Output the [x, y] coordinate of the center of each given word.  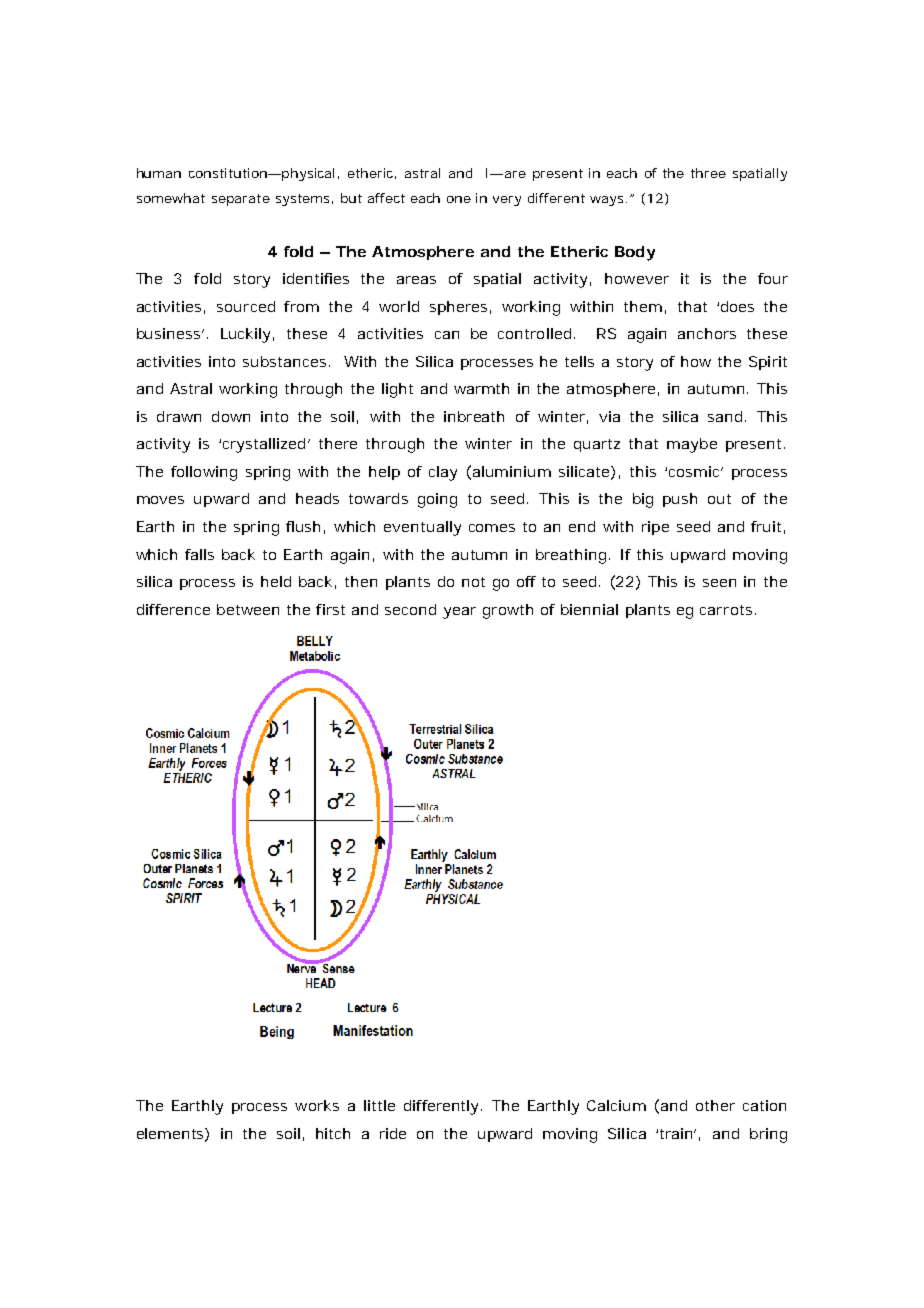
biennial [589, 609]
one [459, 199]
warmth [481, 388]
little [379, 1105]
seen [719, 583]
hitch [333, 1133]
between [248, 609]
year [459, 613]
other [715, 1105]
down [231, 416]
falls [199, 554]
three [708, 173]
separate [241, 200]
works [317, 1105]
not [473, 582]
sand [725, 416]
